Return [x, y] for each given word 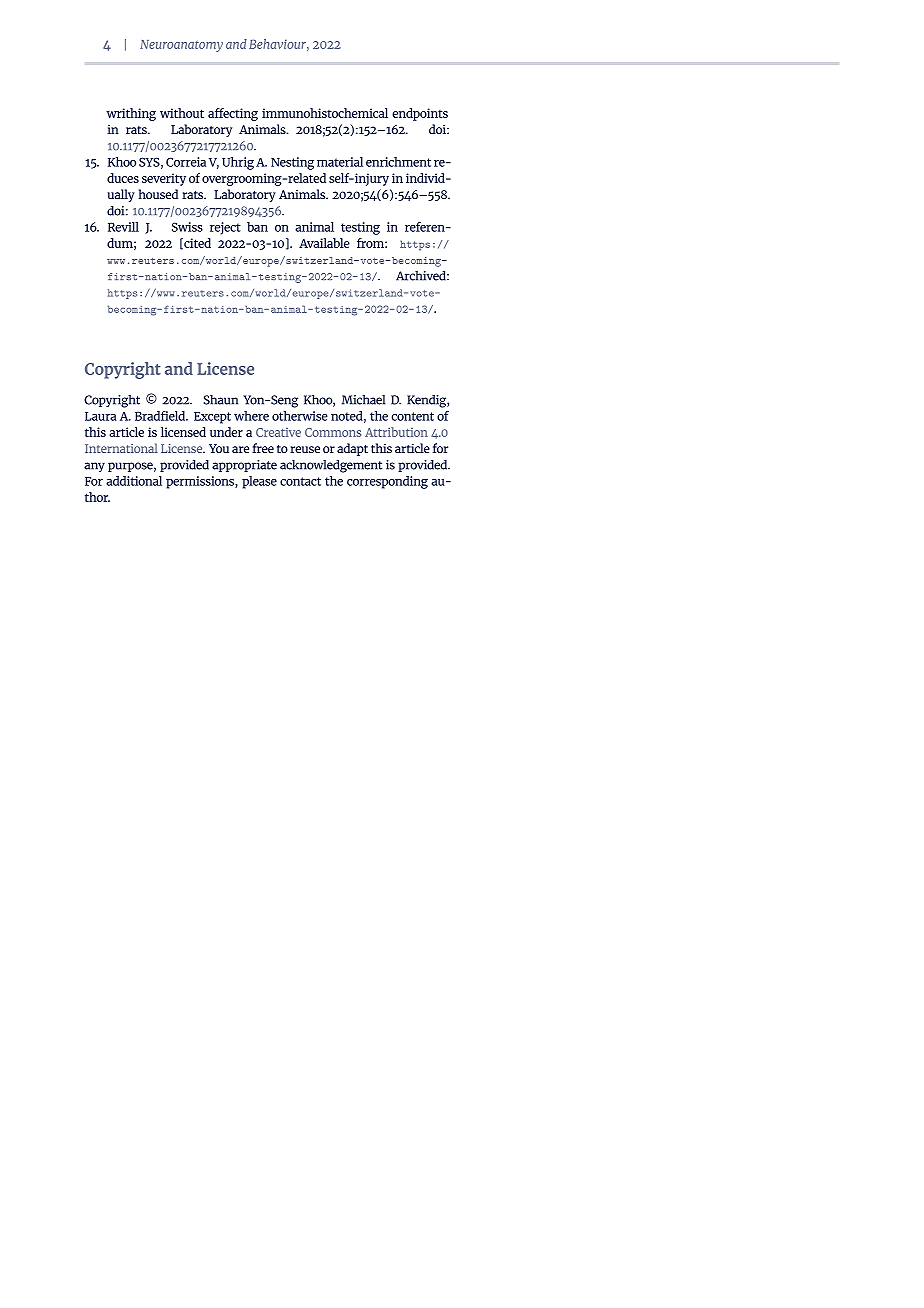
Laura [101, 416]
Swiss [187, 227]
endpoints [420, 114]
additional [134, 481]
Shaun [221, 399]
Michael [364, 400]
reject [225, 228]
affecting [233, 114]
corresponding [387, 482]
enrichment [398, 162]
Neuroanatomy [181, 46]
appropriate [244, 466]
